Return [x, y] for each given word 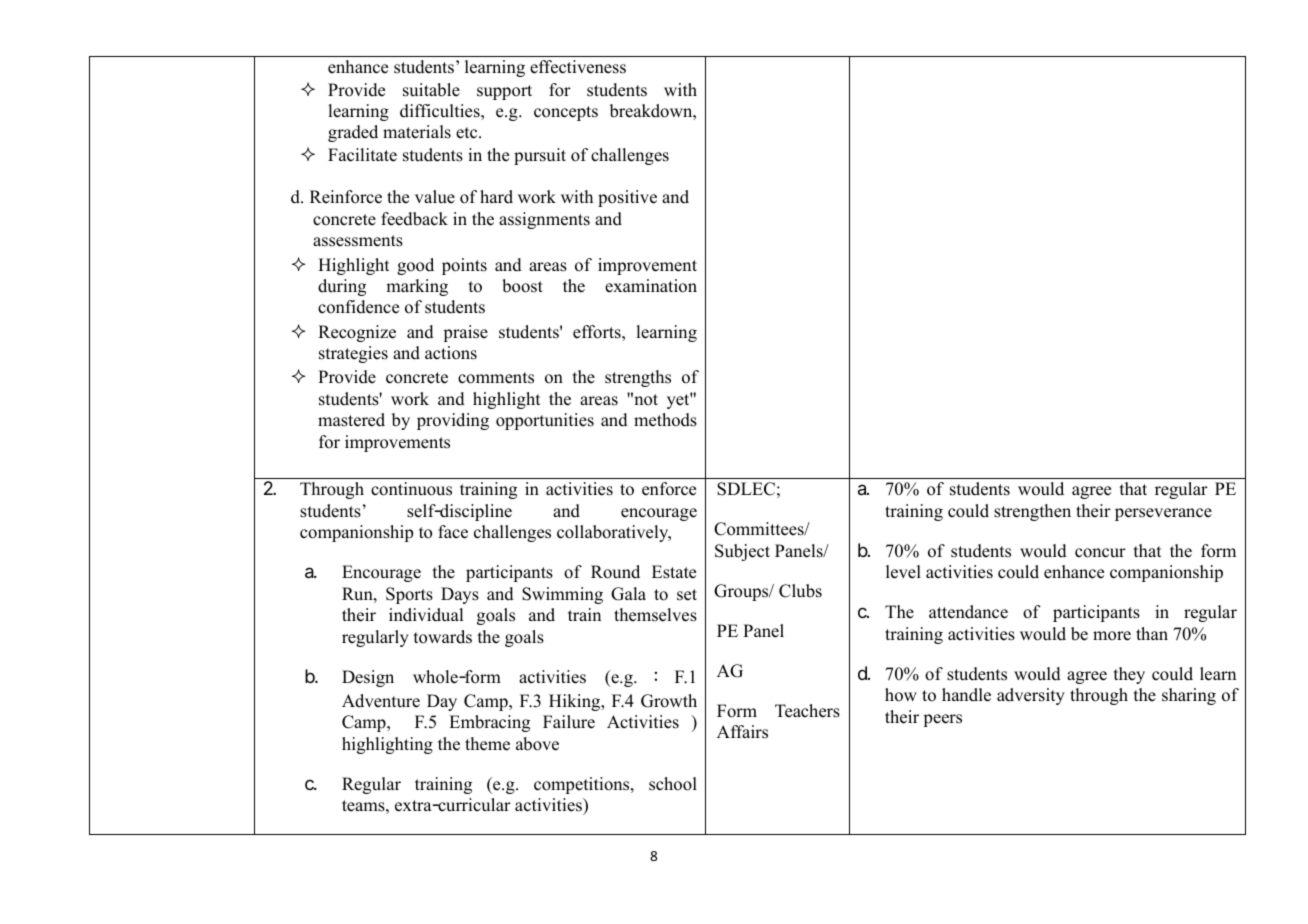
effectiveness [578, 67]
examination [651, 286]
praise [465, 333]
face [453, 532]
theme [487, 744]
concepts [566, 113]
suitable [431, 90]
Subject [742, 552]
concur [1100, 553]
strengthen [1032, 512]
